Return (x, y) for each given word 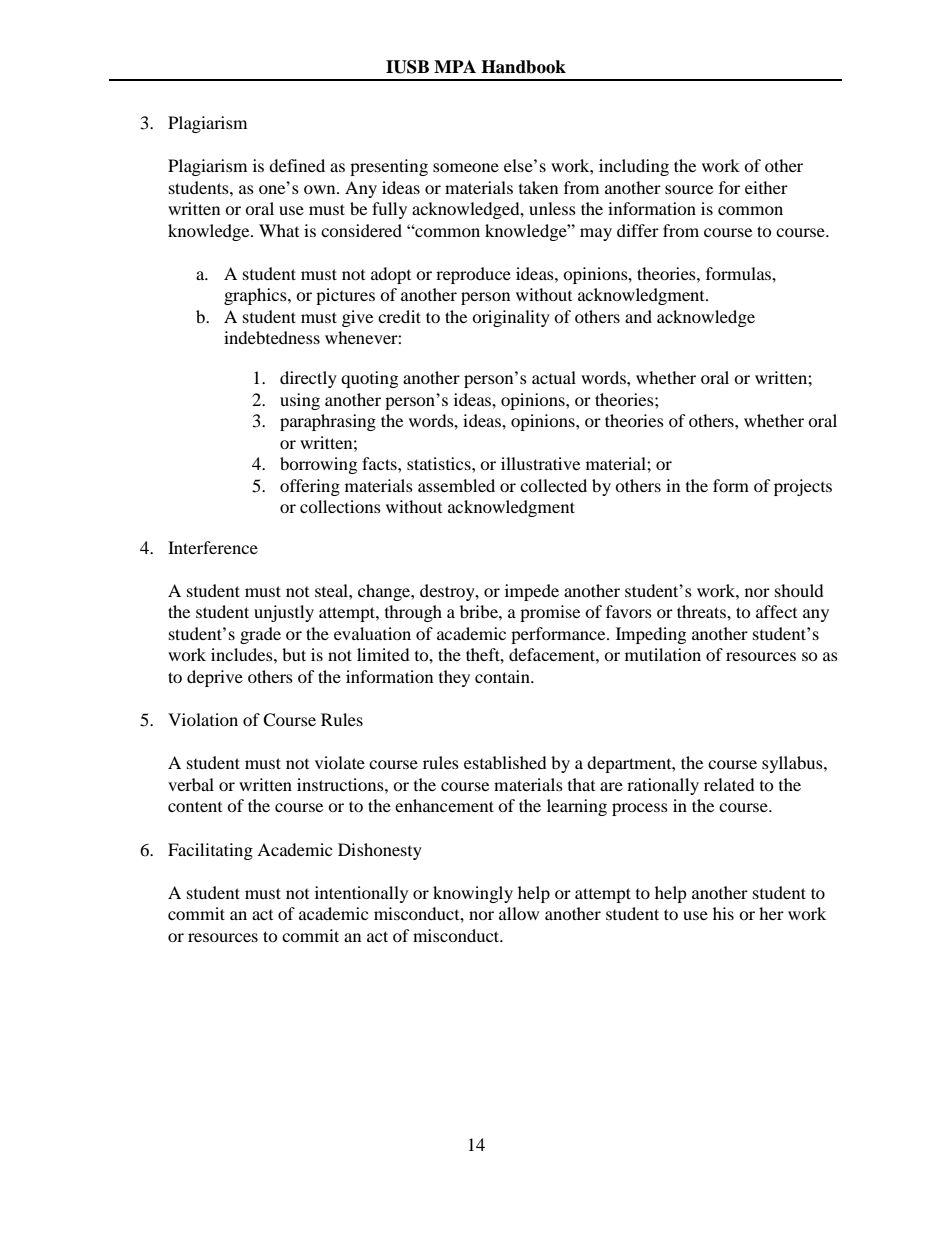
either (766, 187)
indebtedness (272, 337)
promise (550, 613)
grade (260, 635)
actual (554, 377)
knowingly (473, 894)
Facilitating (210, 851)
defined (297, 165)
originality (511, 318)
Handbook (523, 67)
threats (702, 611)
